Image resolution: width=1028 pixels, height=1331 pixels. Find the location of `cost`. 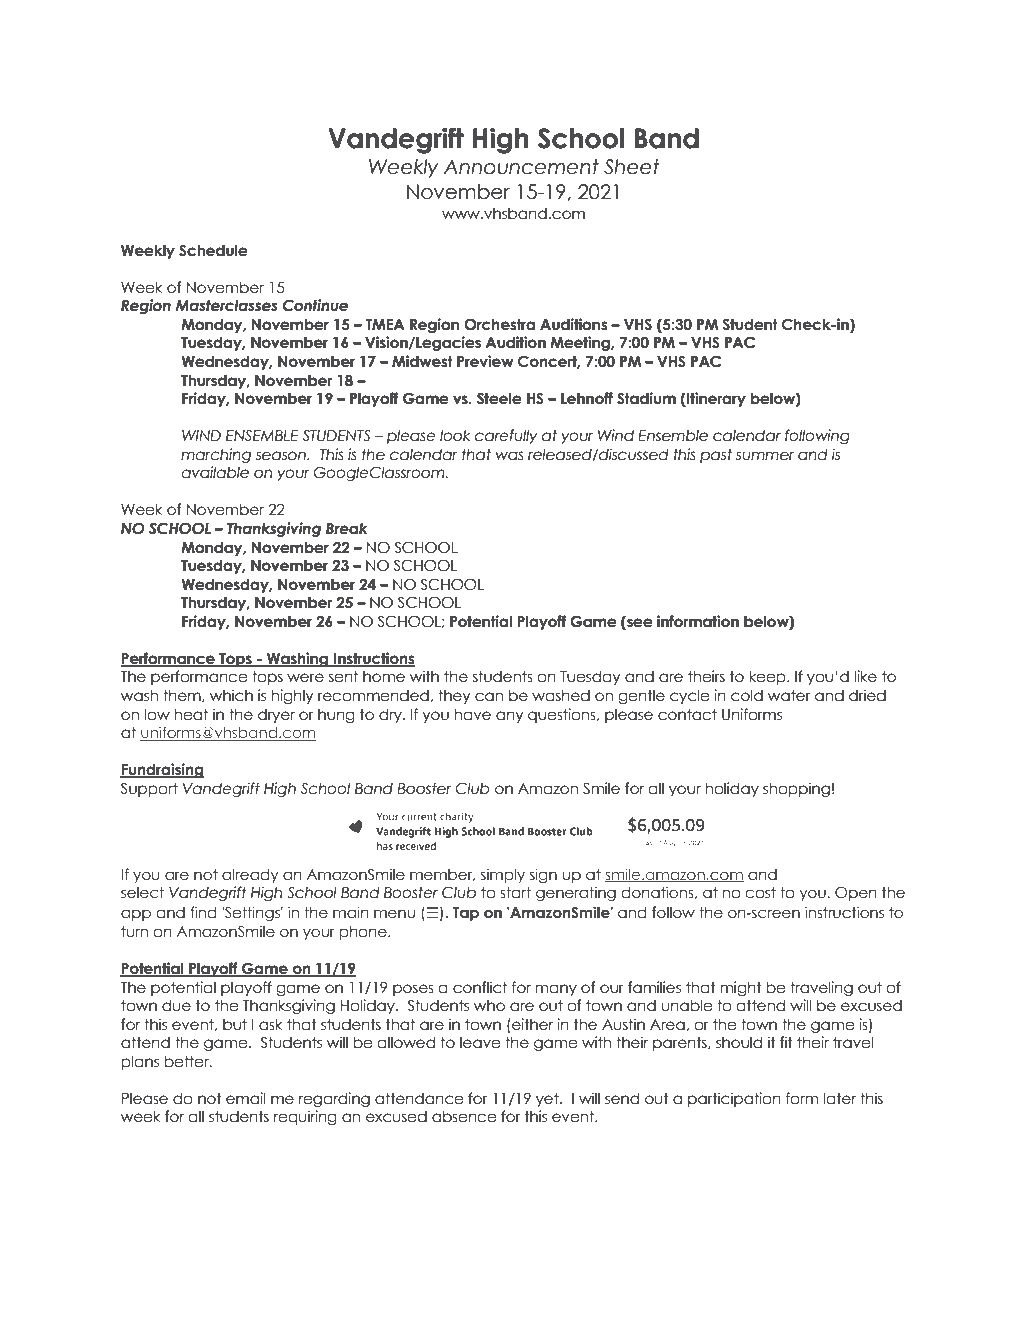

cost is located at coordinates (760, 893).
